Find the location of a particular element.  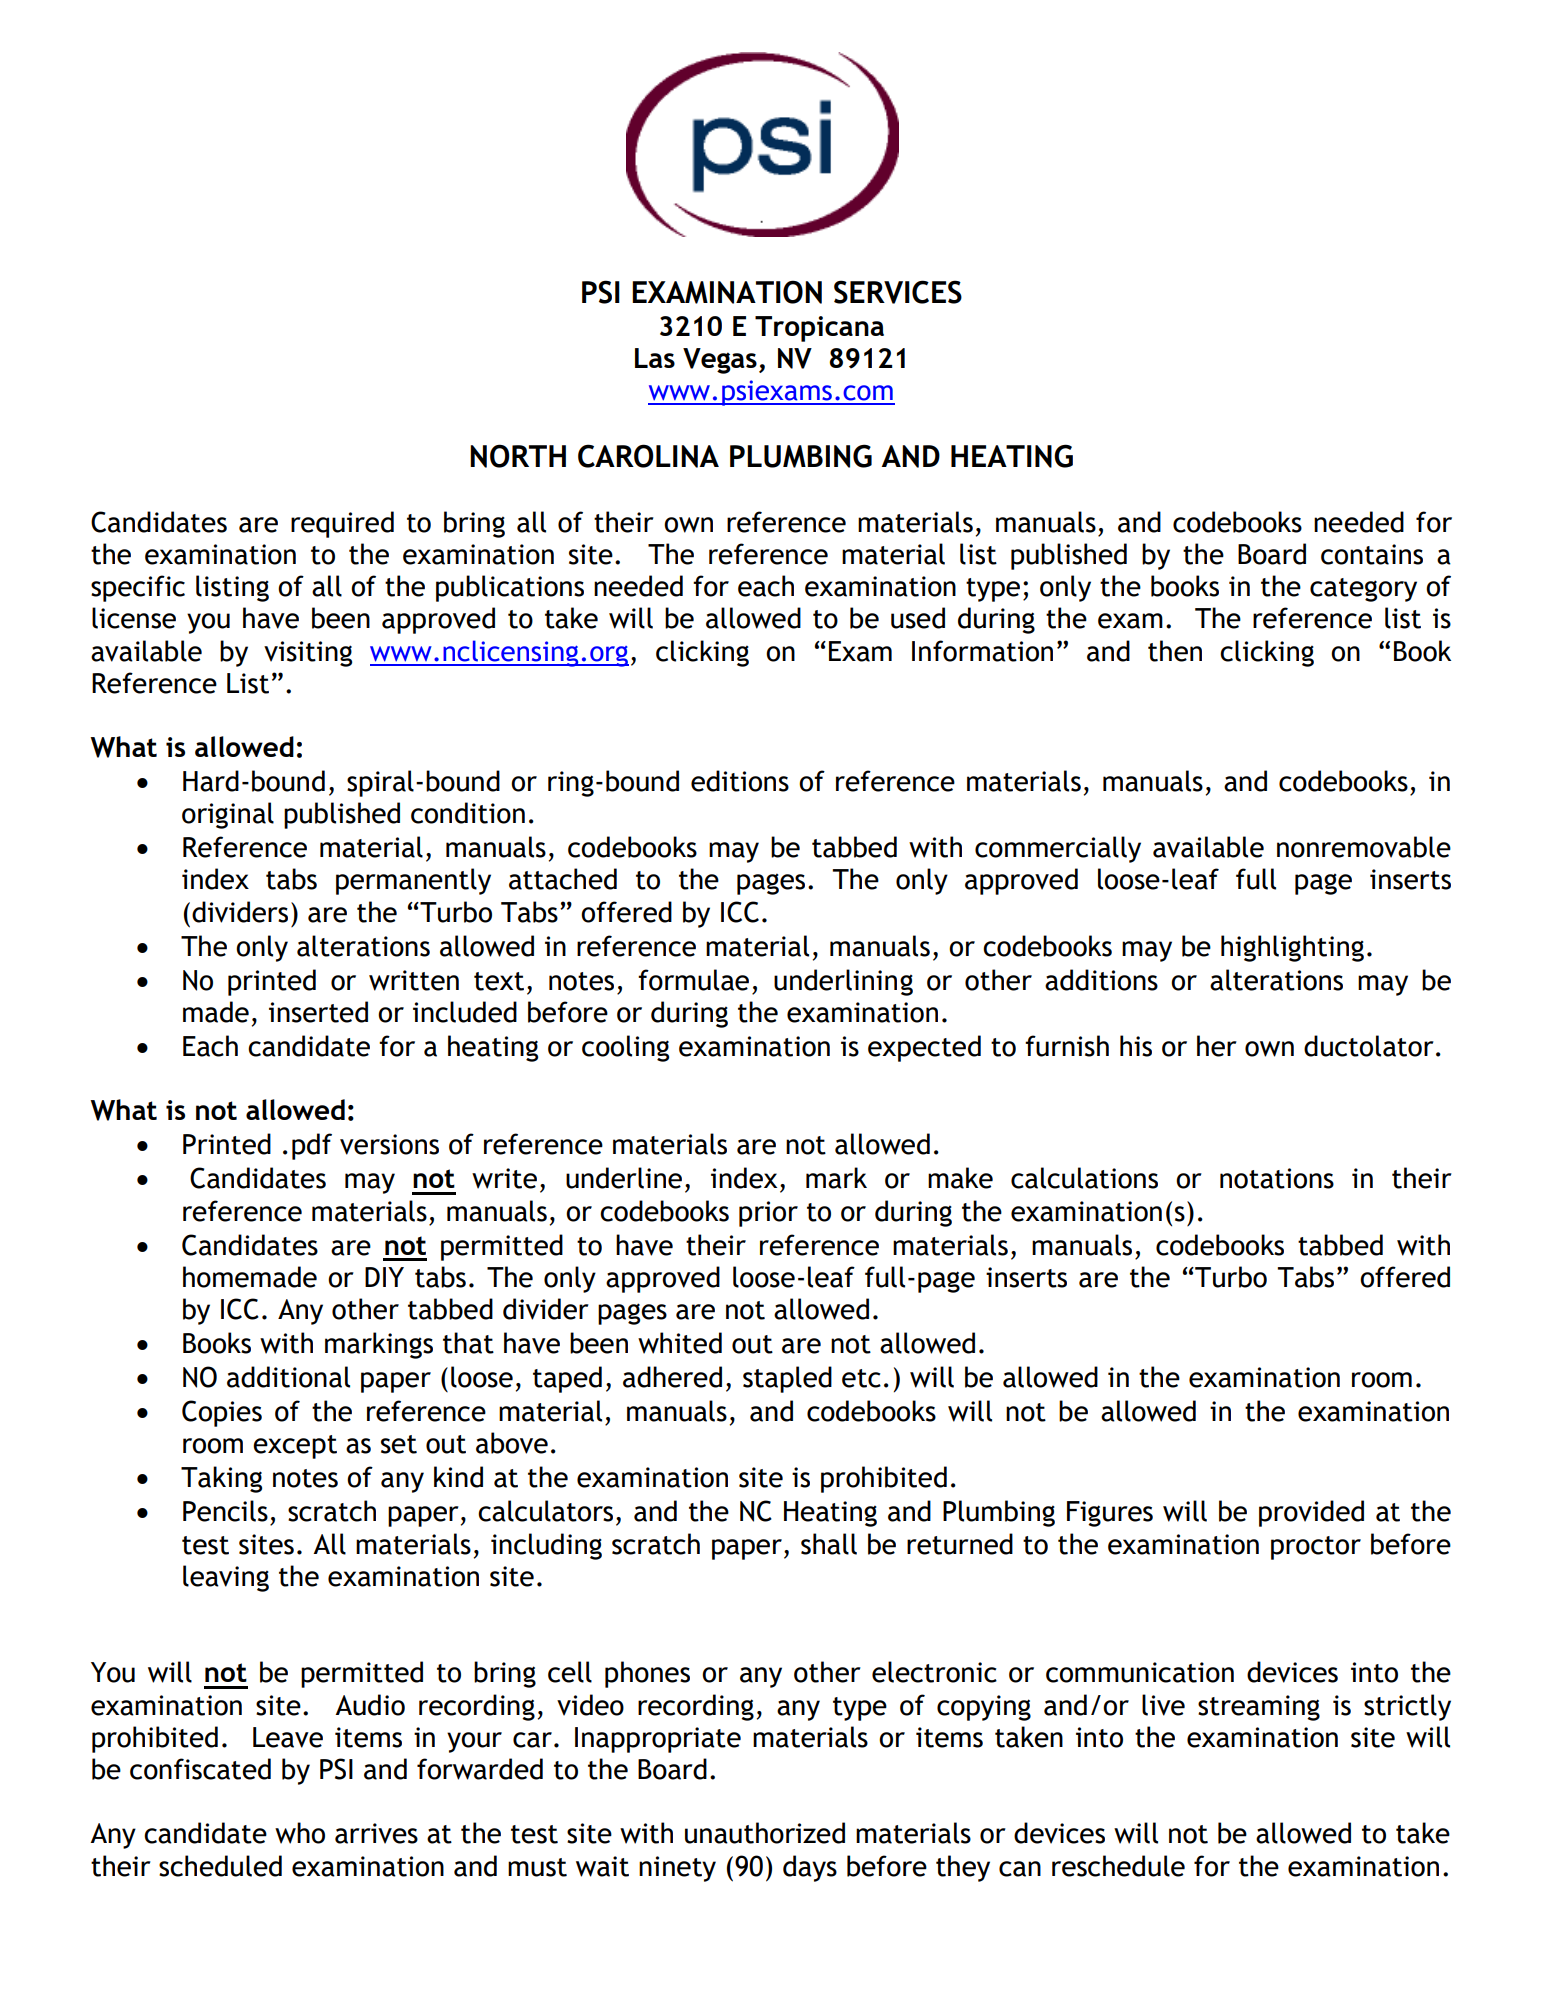

pdf is located at coordinates (312, 1146).
